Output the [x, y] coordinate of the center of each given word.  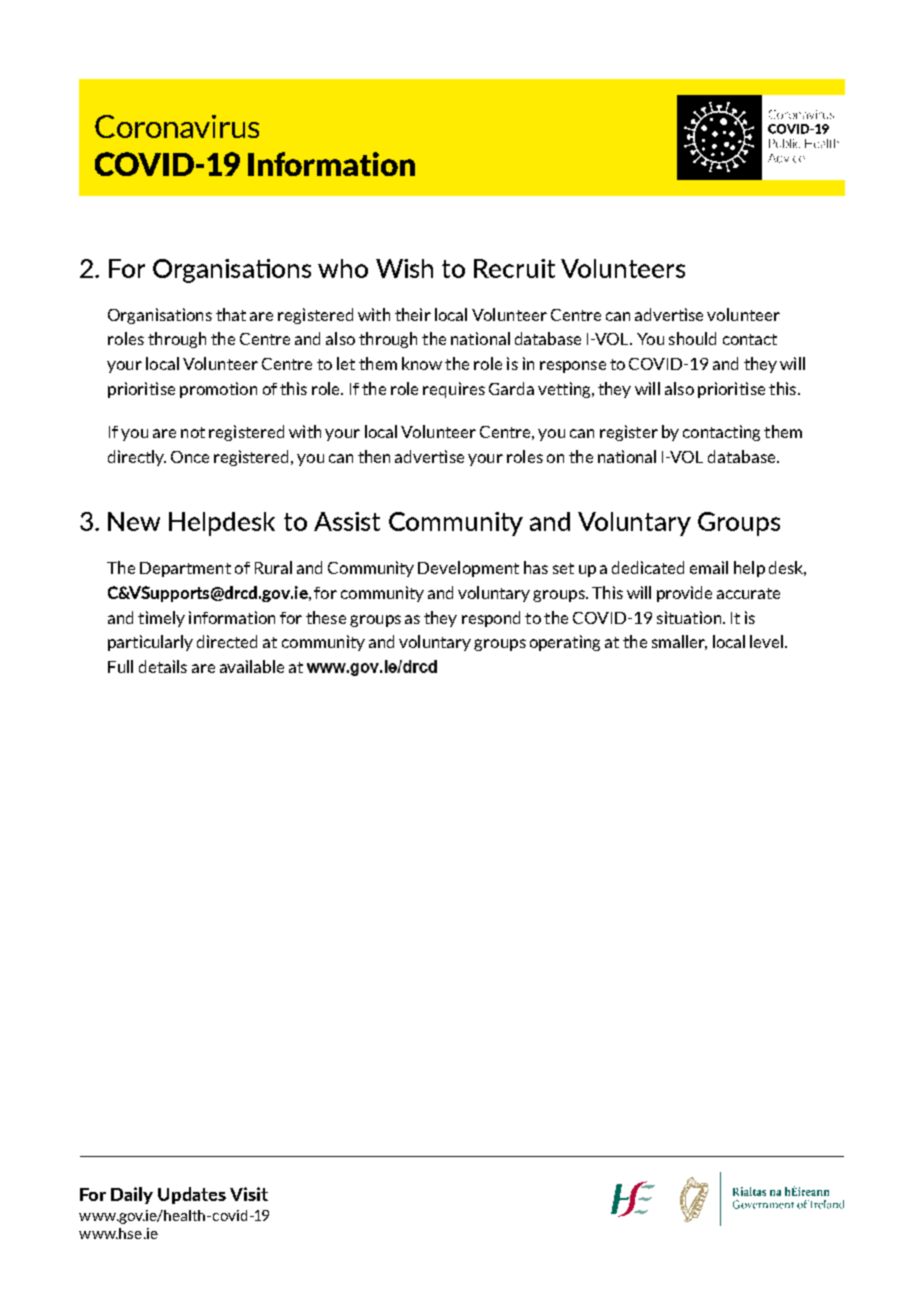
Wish [404, 268]
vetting [565, 390]
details [163, 666]
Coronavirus [177, 126]
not [193, 432]
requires [454, 390]
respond [491, 619]
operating [565, 643]
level [768, 641]
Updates [192, 1195]
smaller [679, 642]
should [692, 338]
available [252, 666]
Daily [132, 1195]
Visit [249, 1194]
